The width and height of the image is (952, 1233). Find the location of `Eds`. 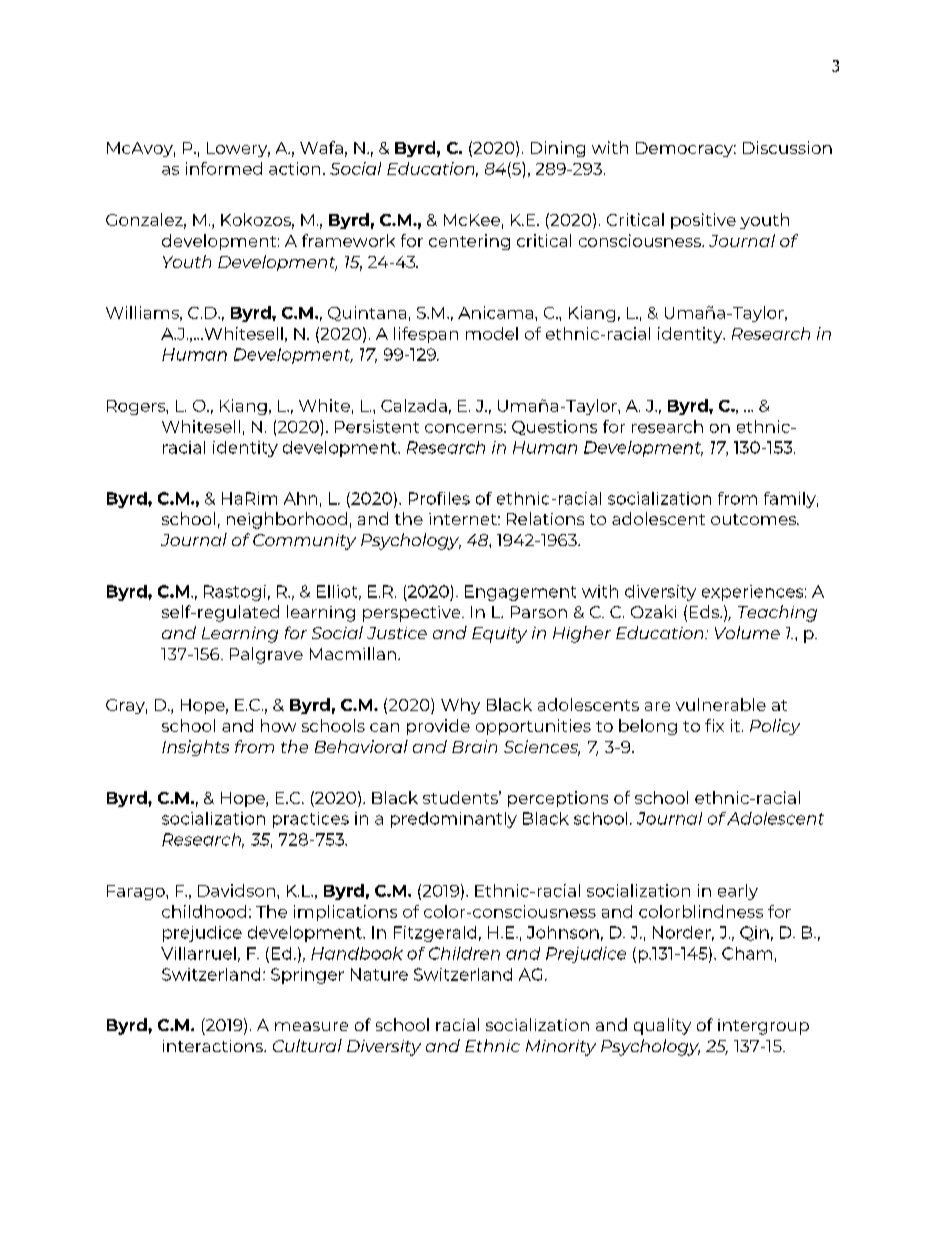

Eds is located at coordinates (705, 611).
